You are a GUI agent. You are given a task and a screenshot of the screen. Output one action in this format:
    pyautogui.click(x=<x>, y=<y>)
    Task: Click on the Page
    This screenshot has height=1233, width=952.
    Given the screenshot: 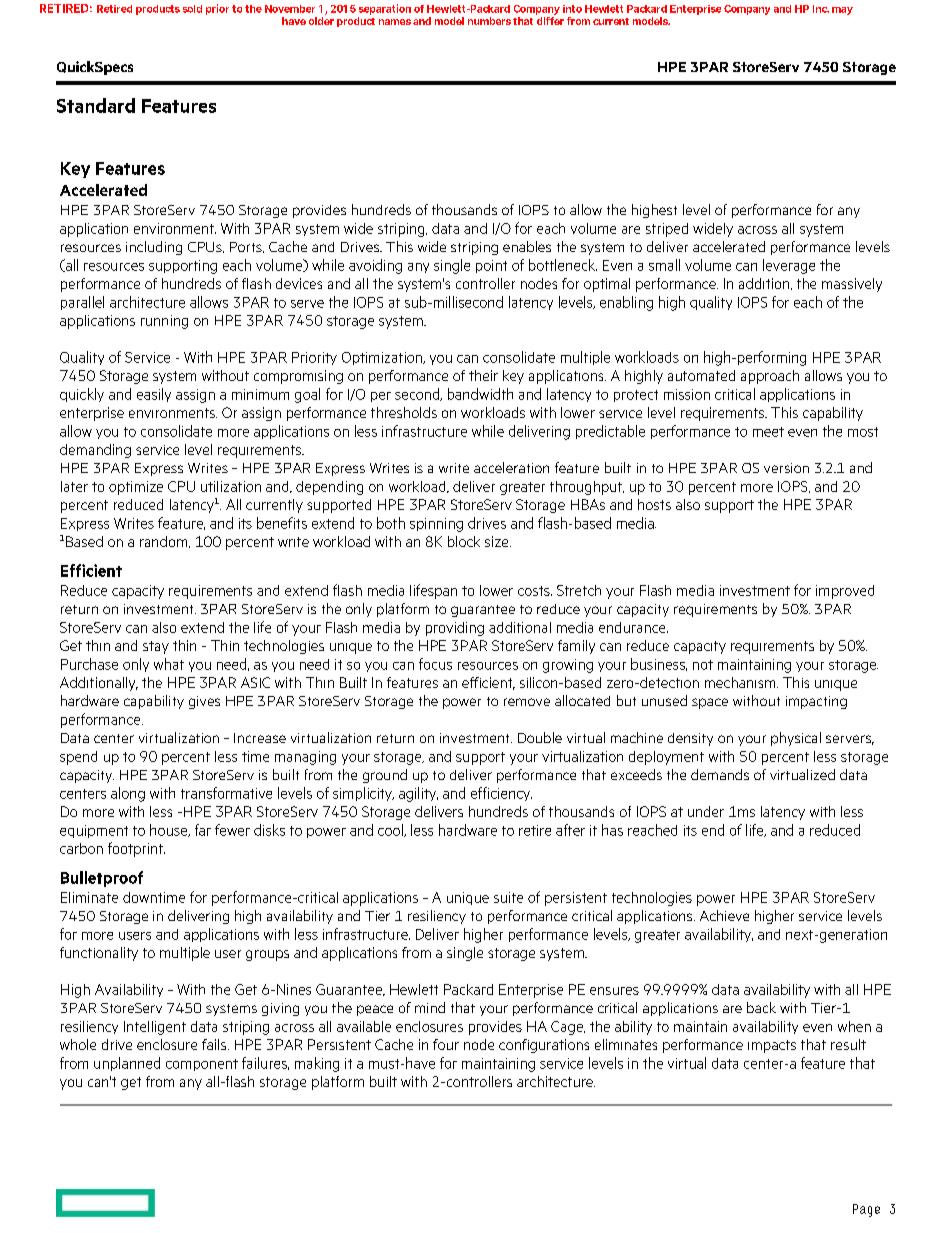 What is the action you would take?
    pyautogui.click(x=866, y=1210)
